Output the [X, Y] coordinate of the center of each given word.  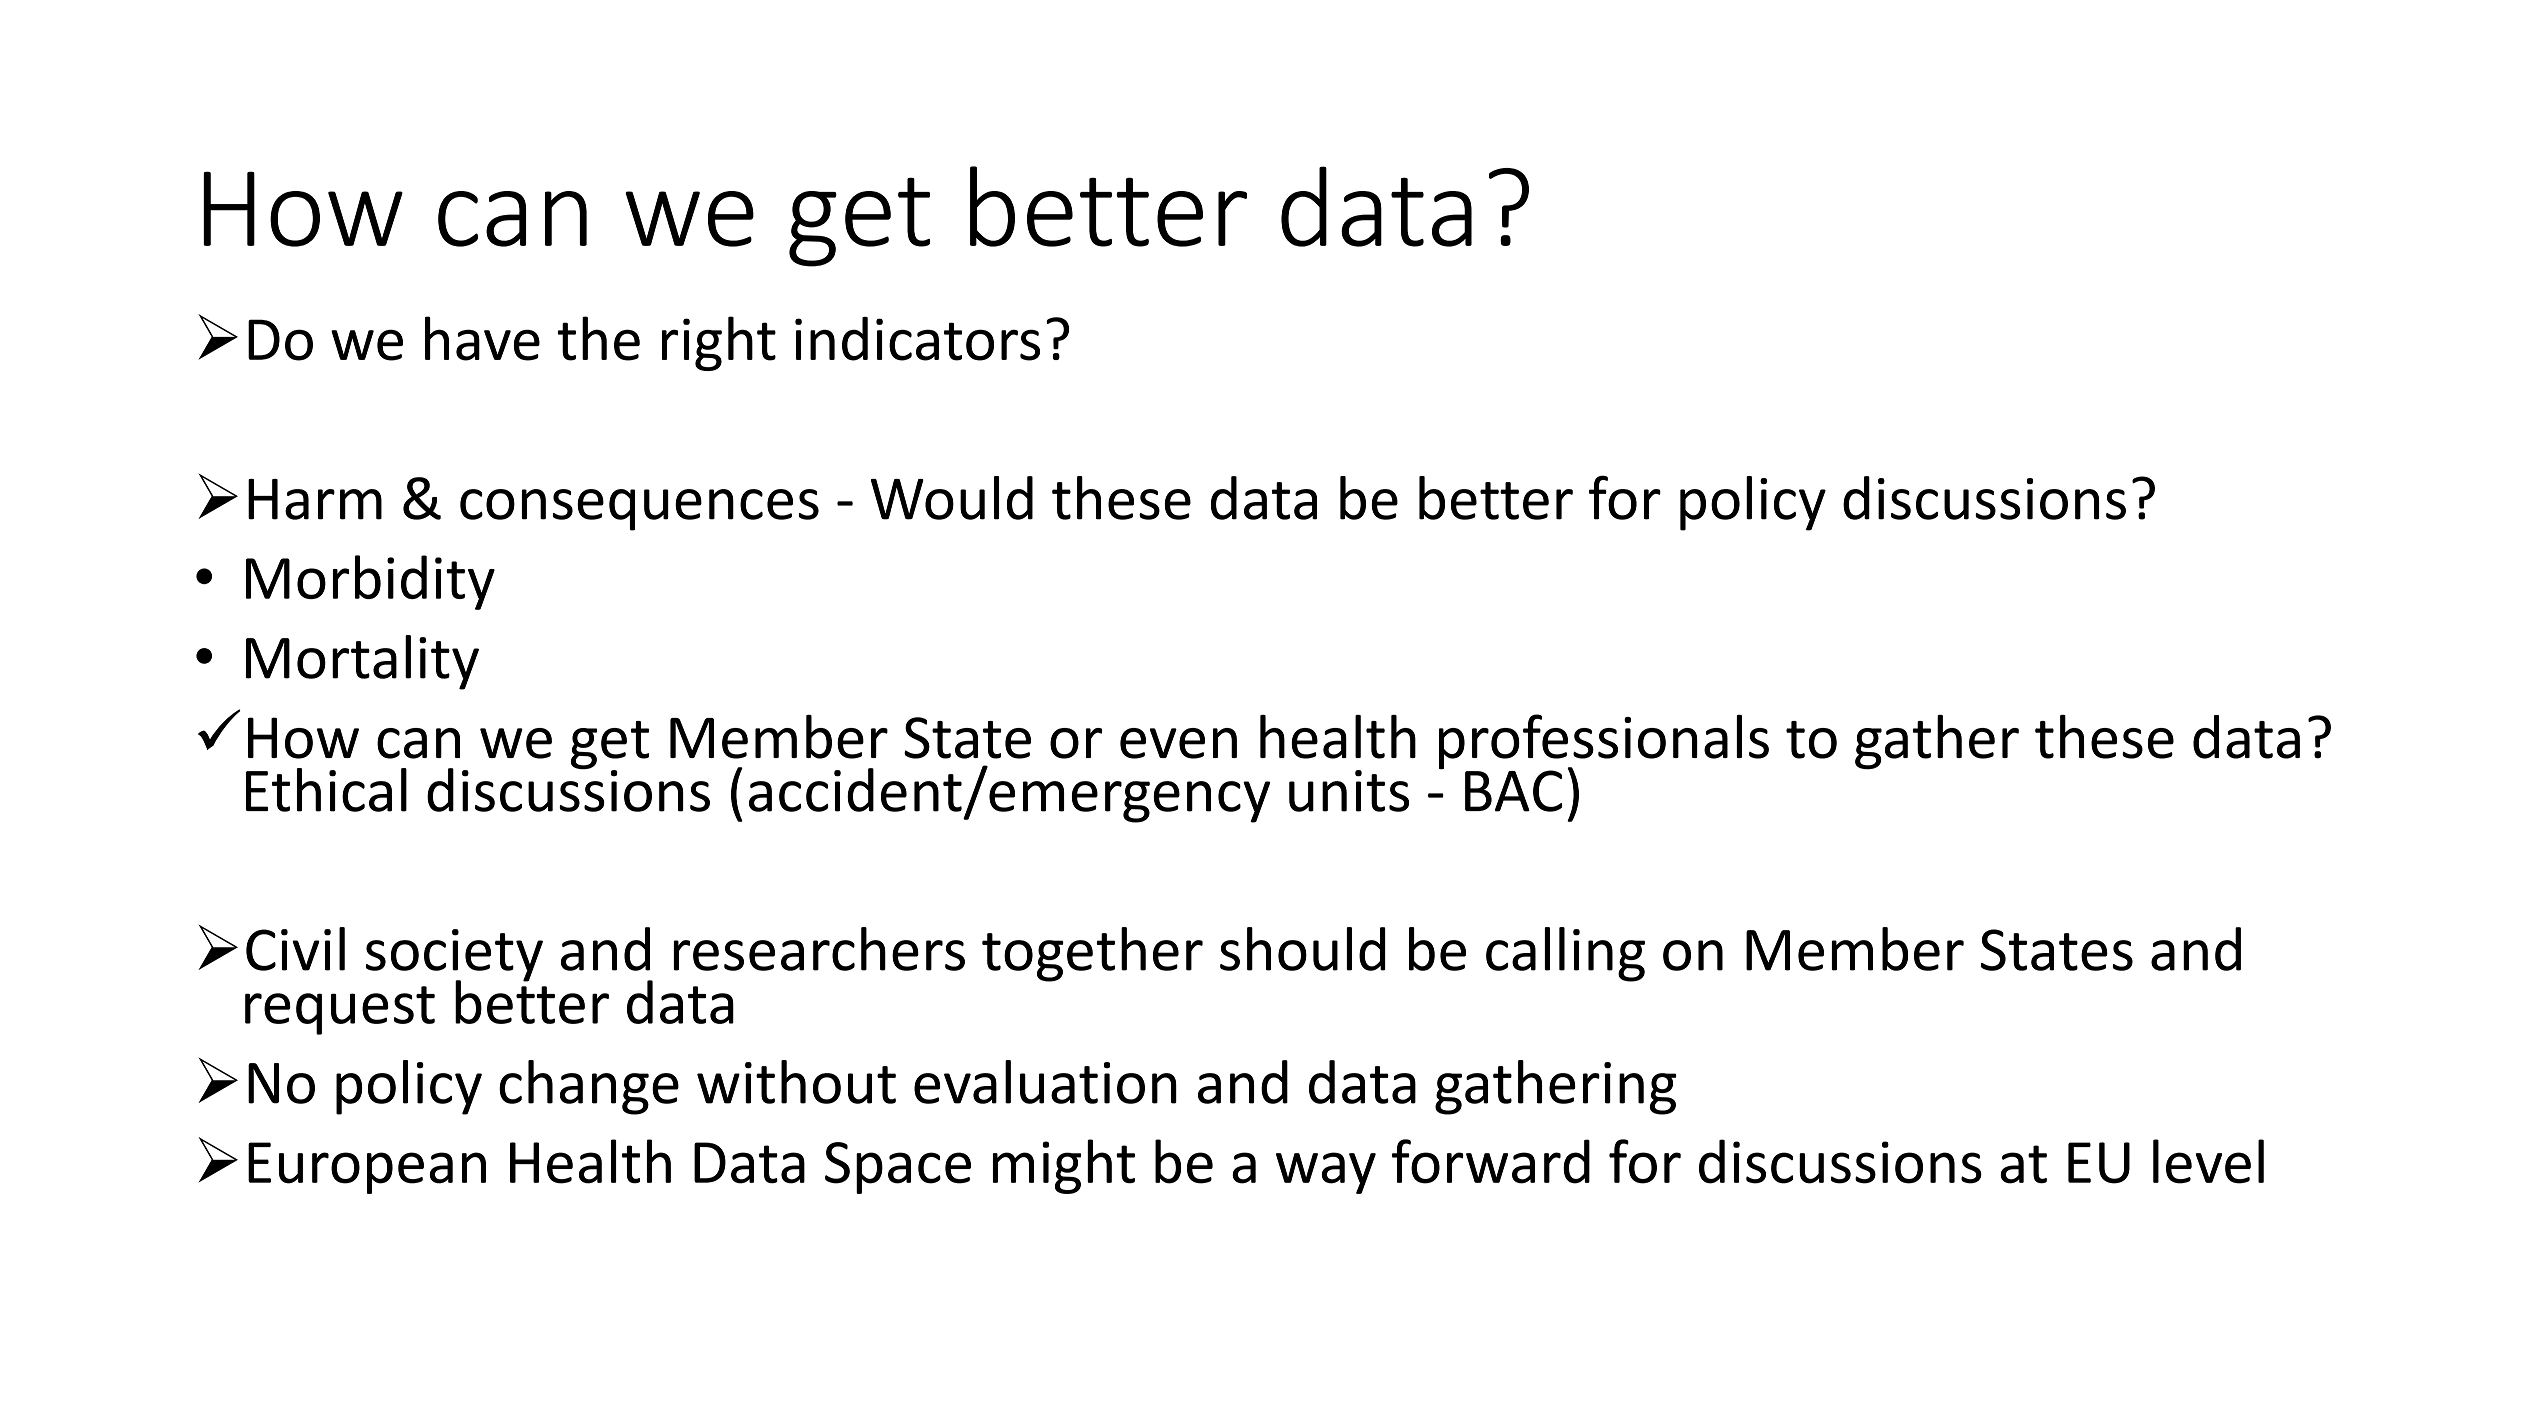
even [1178, 743]
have [482, 338]
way [1326, 1173]
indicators [917, 339]
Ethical [326, 790]
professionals [1604, 743]
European [367, 1168]
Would [952, 498]
